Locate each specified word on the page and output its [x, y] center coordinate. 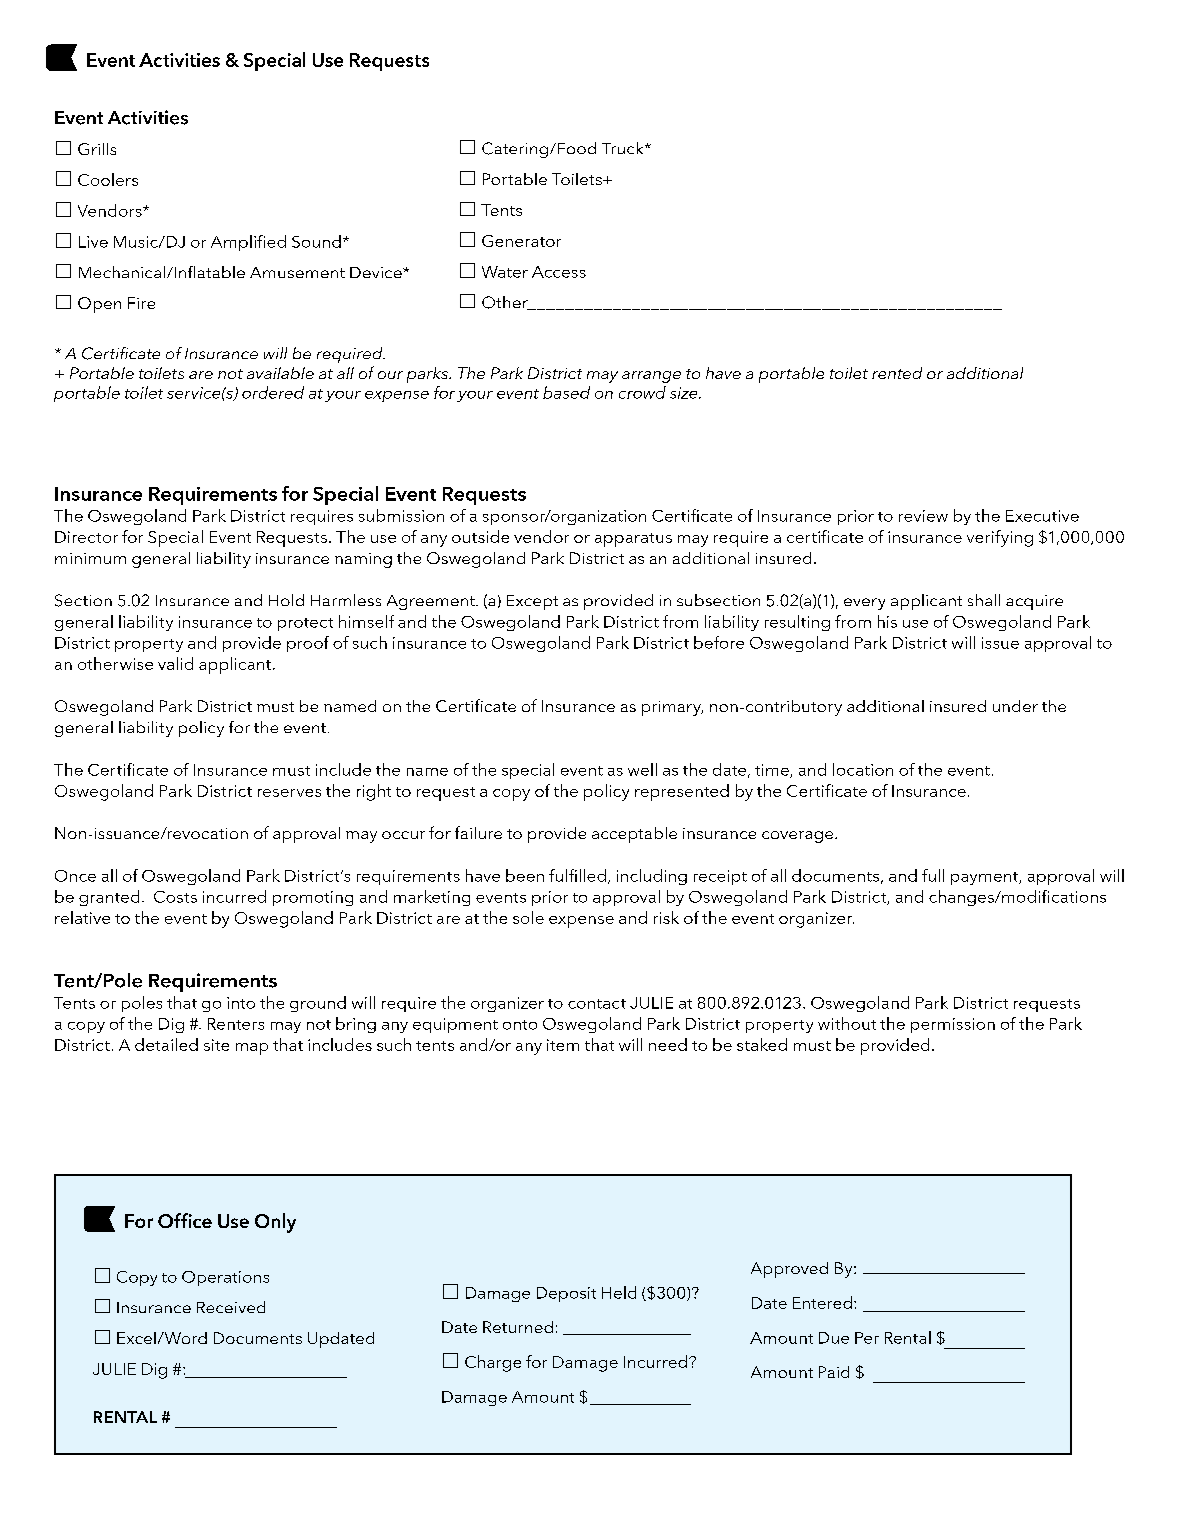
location [863, 769]
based [566, 392]
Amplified [248, 243]
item [563, 1045]
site [216, 1045]
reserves [289, 793]
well [642, 769]
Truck [624, 148]
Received [231, 1307]
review [923, 516]
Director [86, 537]
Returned [518, 1327]
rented [897, 373]
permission [953, 1025]
